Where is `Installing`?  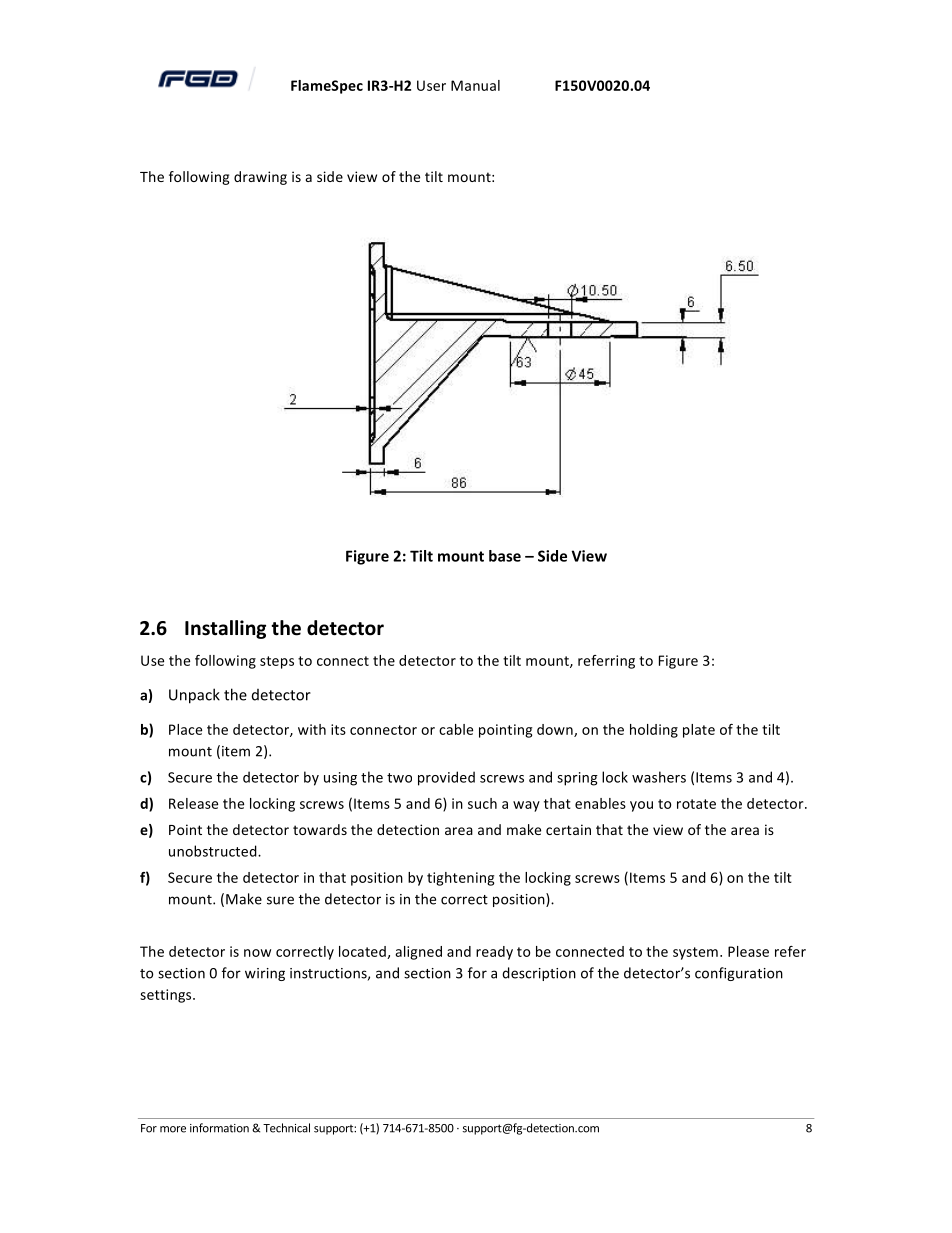 Installing is located at coordinates (225, 629).
